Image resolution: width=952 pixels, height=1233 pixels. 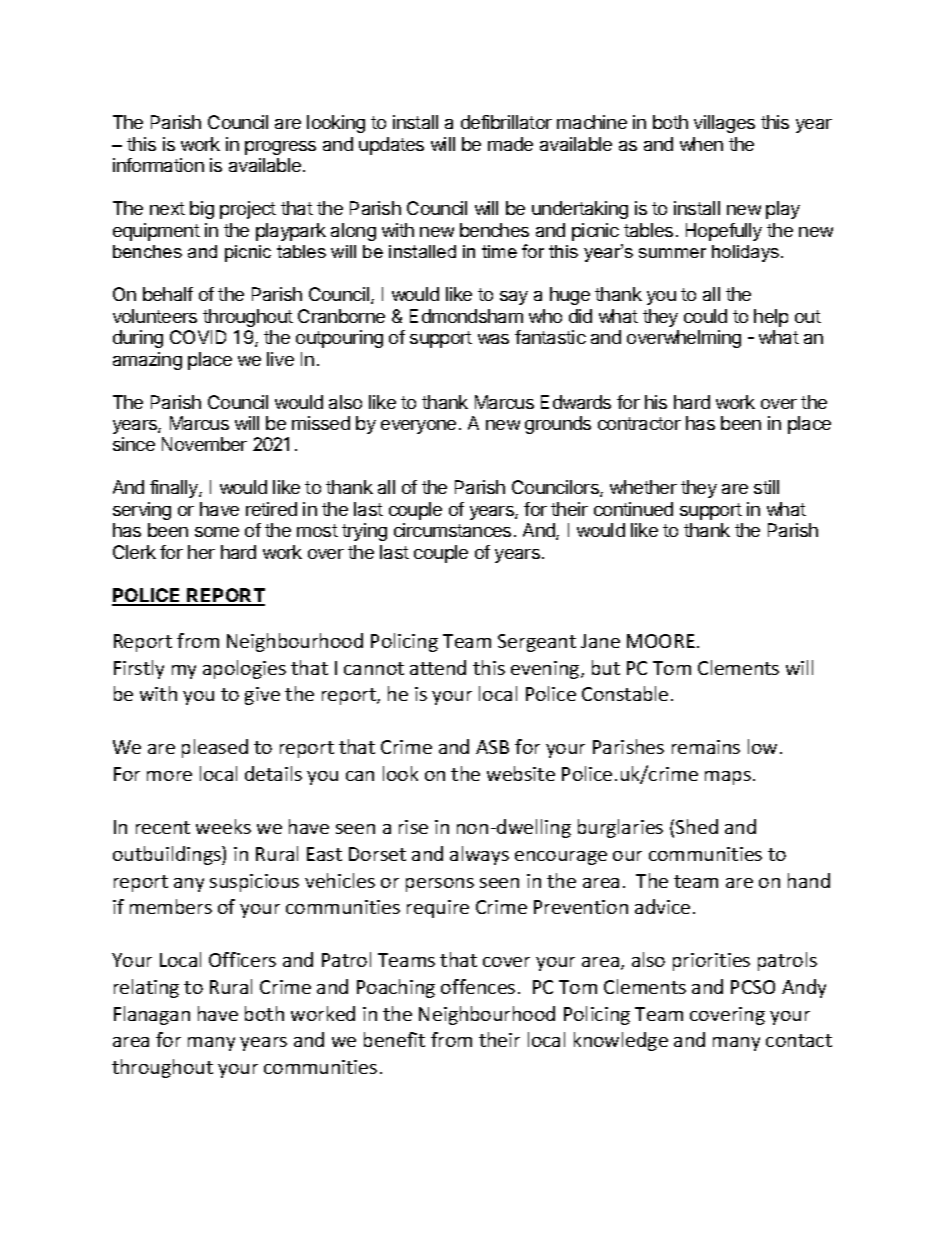 What do you see at coordinates (215, 748) in the screenshot?
I see `pleased` at bounding box center [215, 748].
